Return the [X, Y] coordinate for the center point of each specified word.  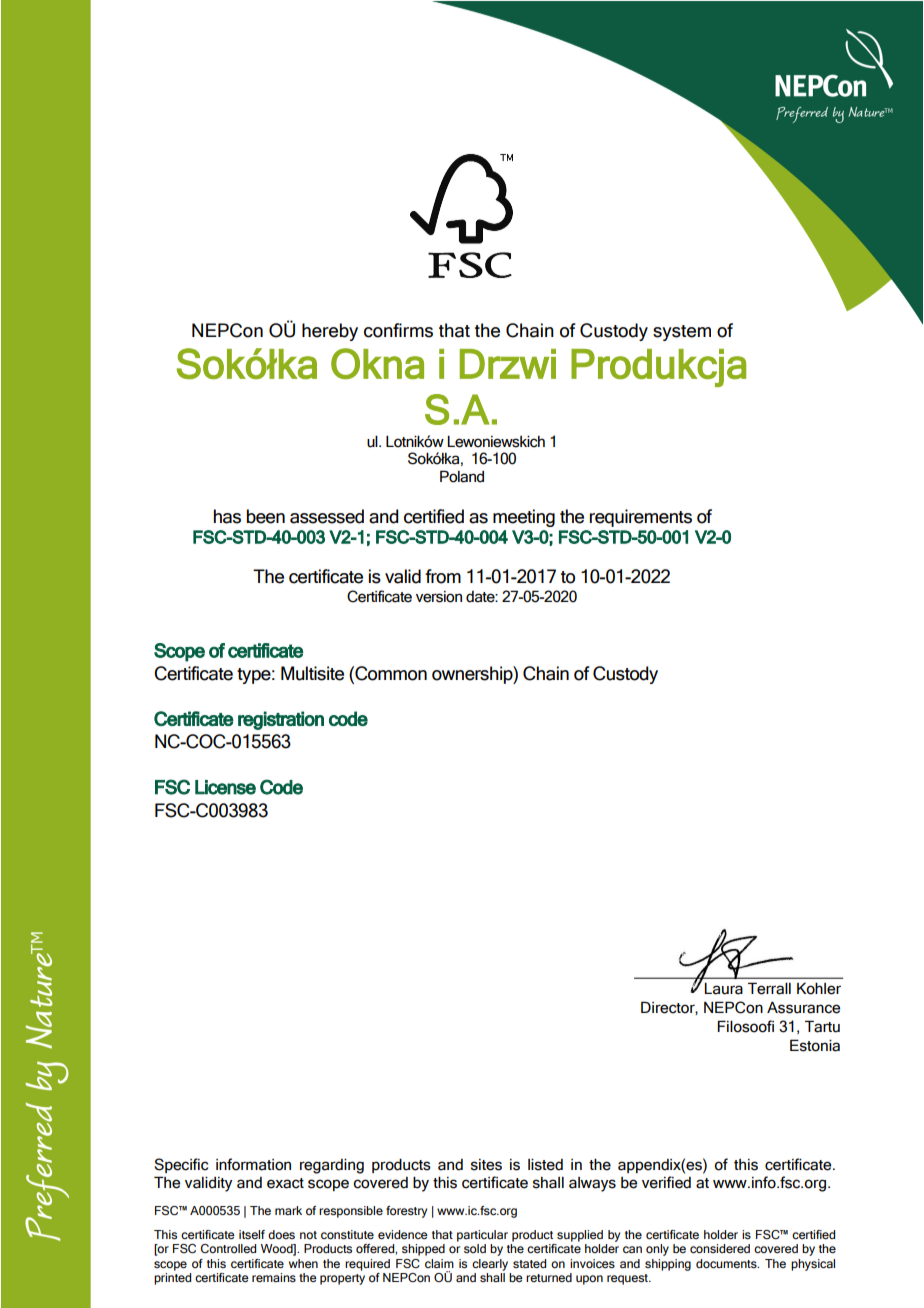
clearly [490, 1265]
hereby [330, 332]
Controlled [228, 1248]
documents [727, 1263]
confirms [398, 330]
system [682, 333]
